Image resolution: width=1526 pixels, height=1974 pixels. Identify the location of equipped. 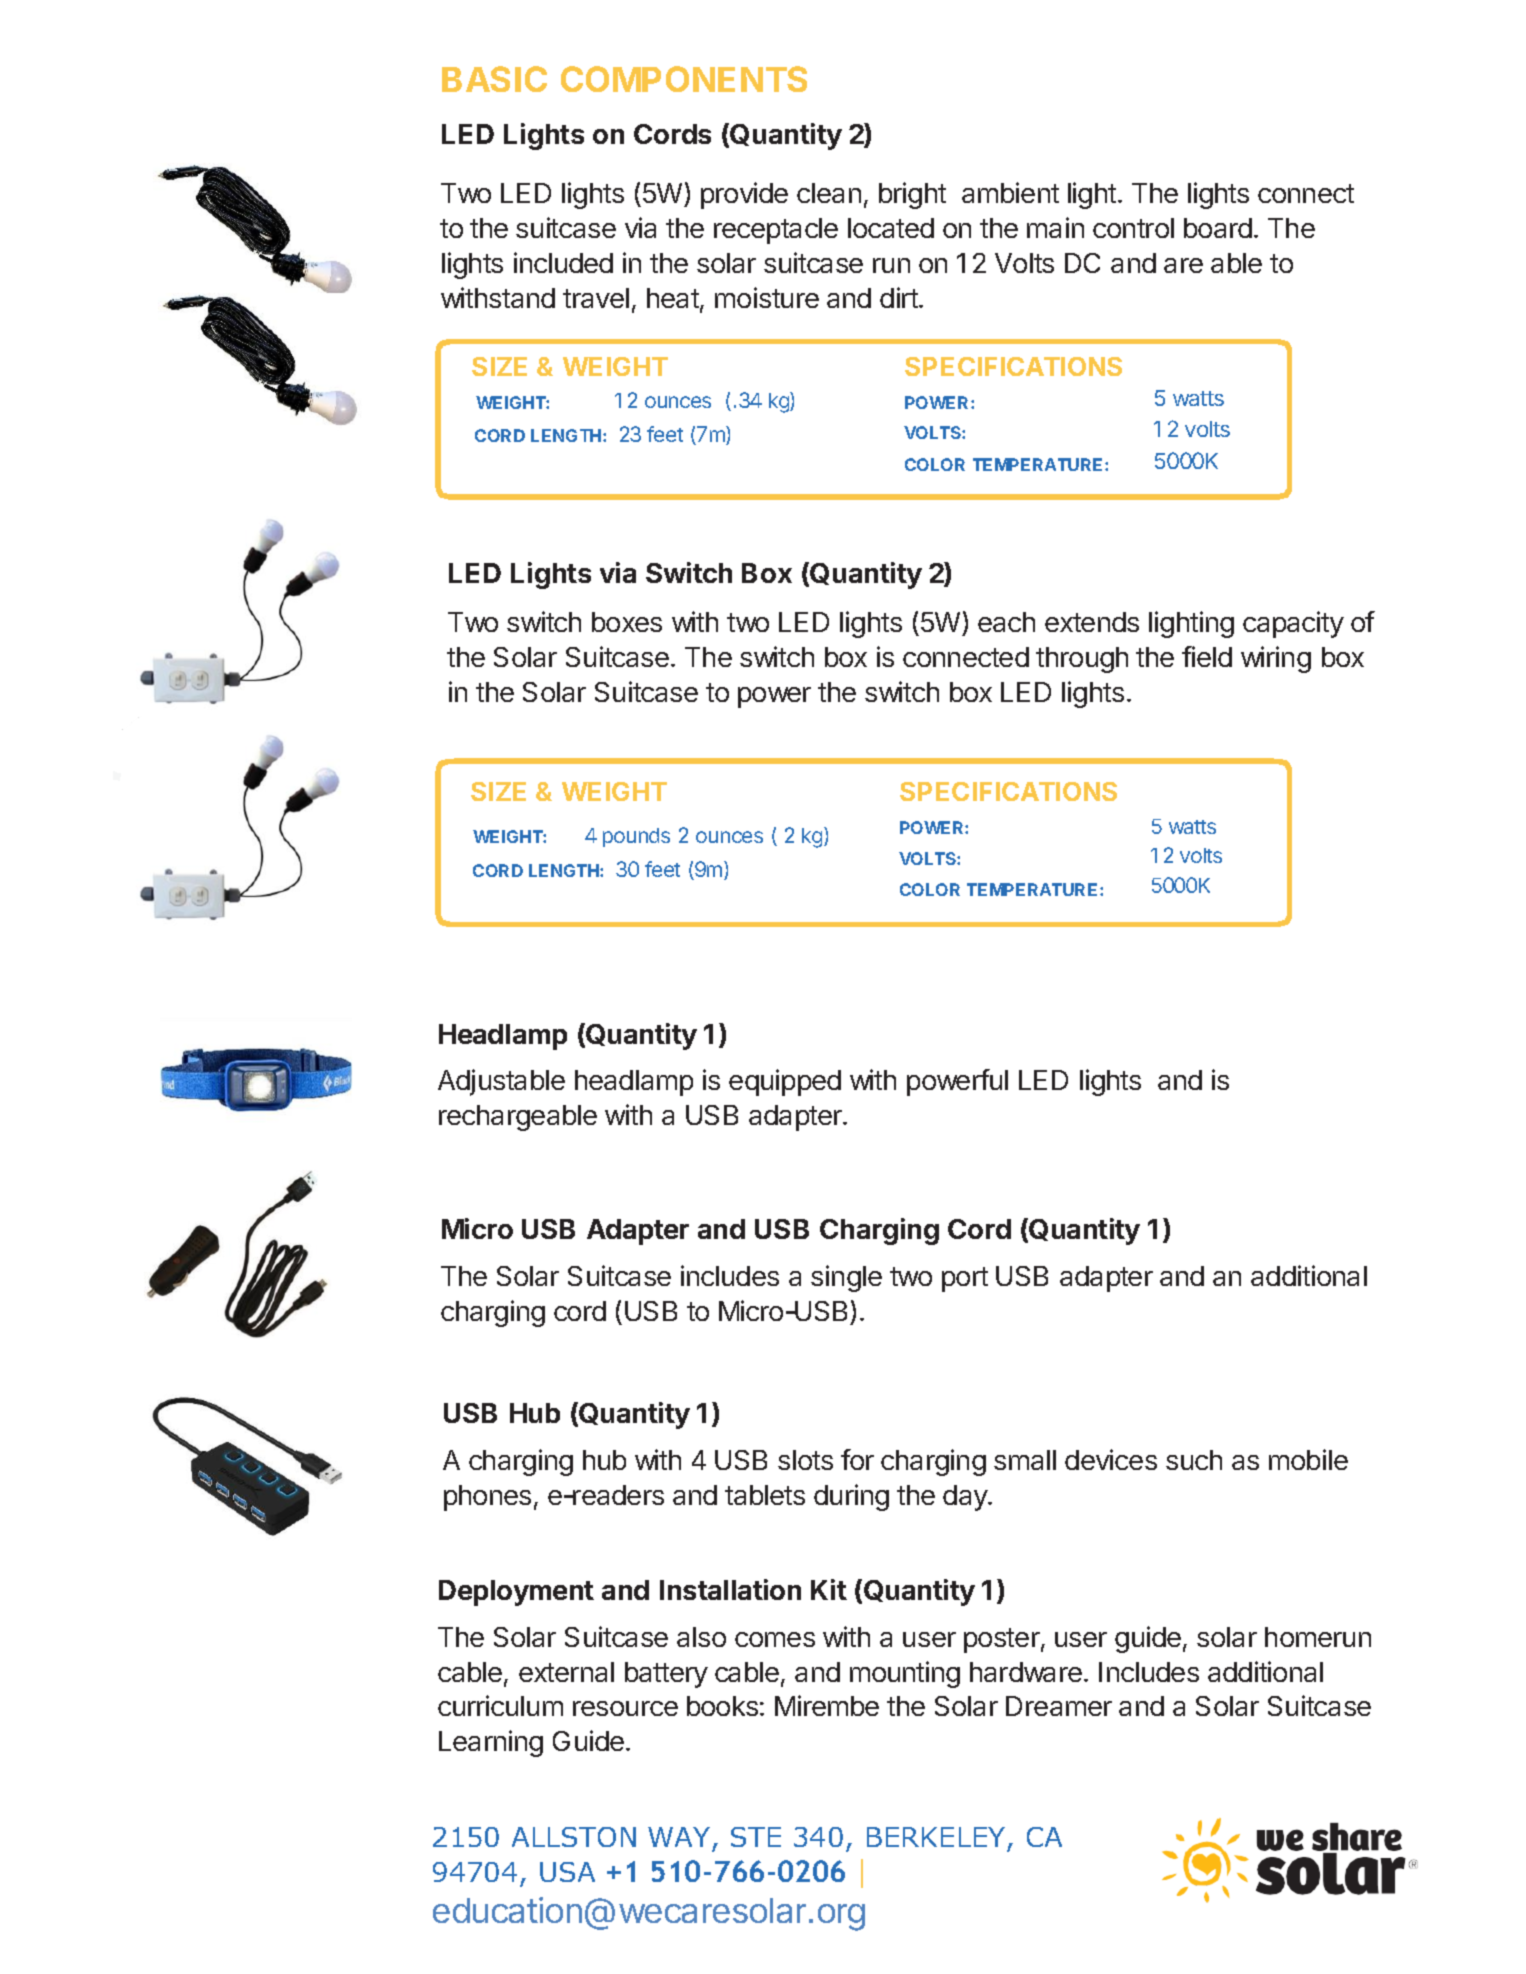
(785, 1082).
